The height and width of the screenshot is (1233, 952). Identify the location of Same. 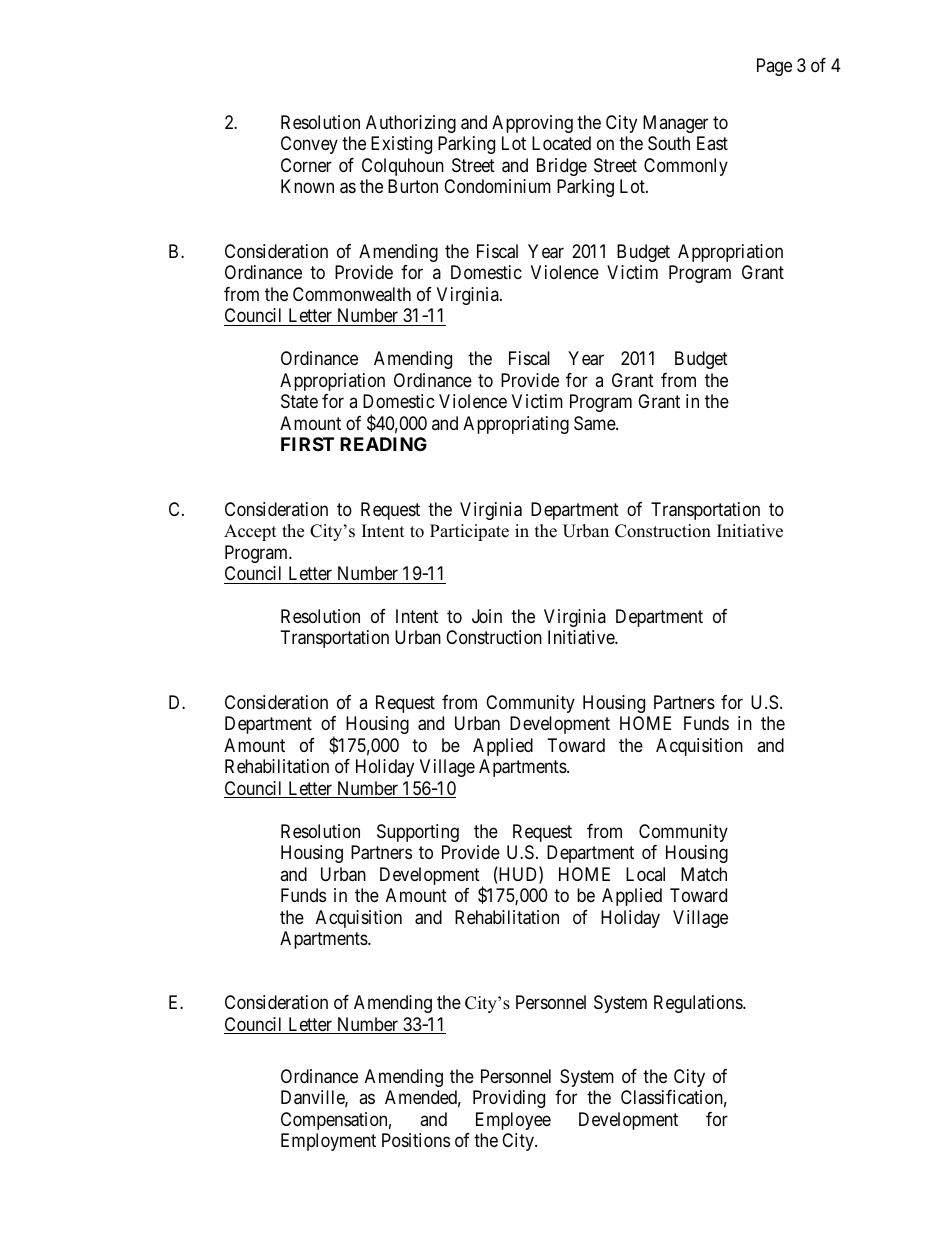
(595, 423).
